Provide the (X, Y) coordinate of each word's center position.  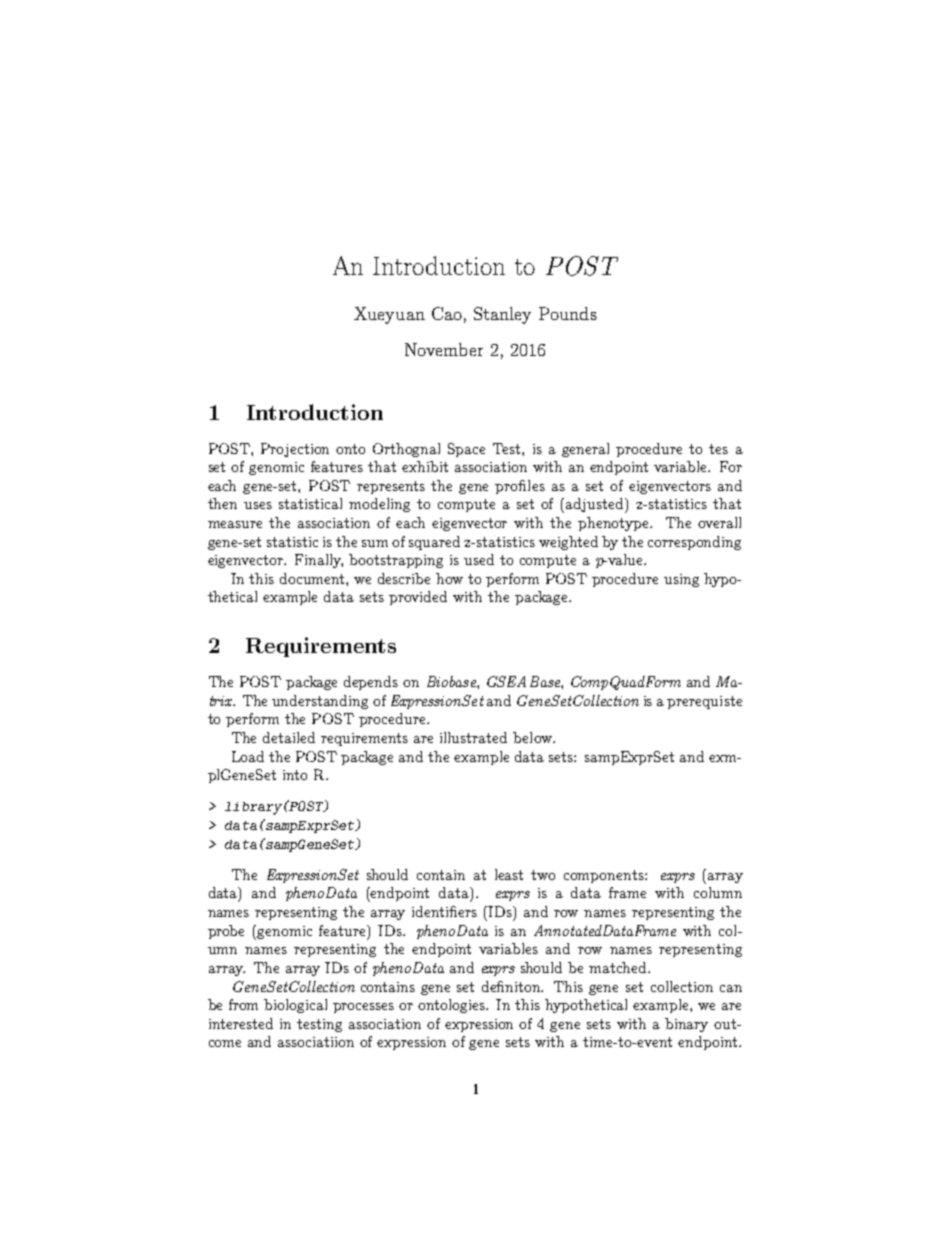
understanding (320, 702)
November (444, 349)
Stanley (502, 315)
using (681, 580)
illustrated (473, 737)
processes (363, 1008)
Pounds (568, 313)
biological (295, 1006)
